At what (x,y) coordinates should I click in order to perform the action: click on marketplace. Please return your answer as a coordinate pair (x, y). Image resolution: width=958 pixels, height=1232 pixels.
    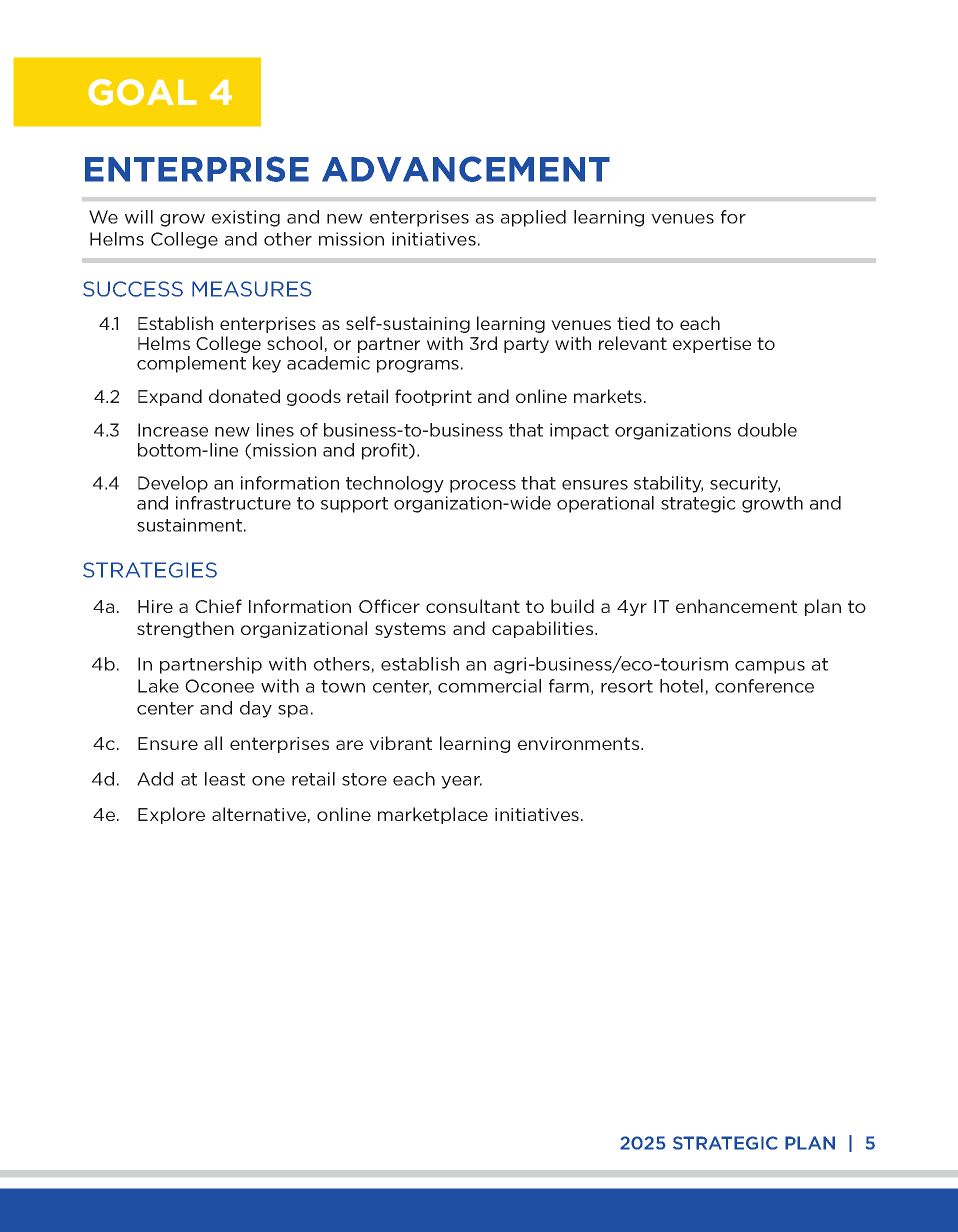
    Looking at the image, I should click on (433, 815).
